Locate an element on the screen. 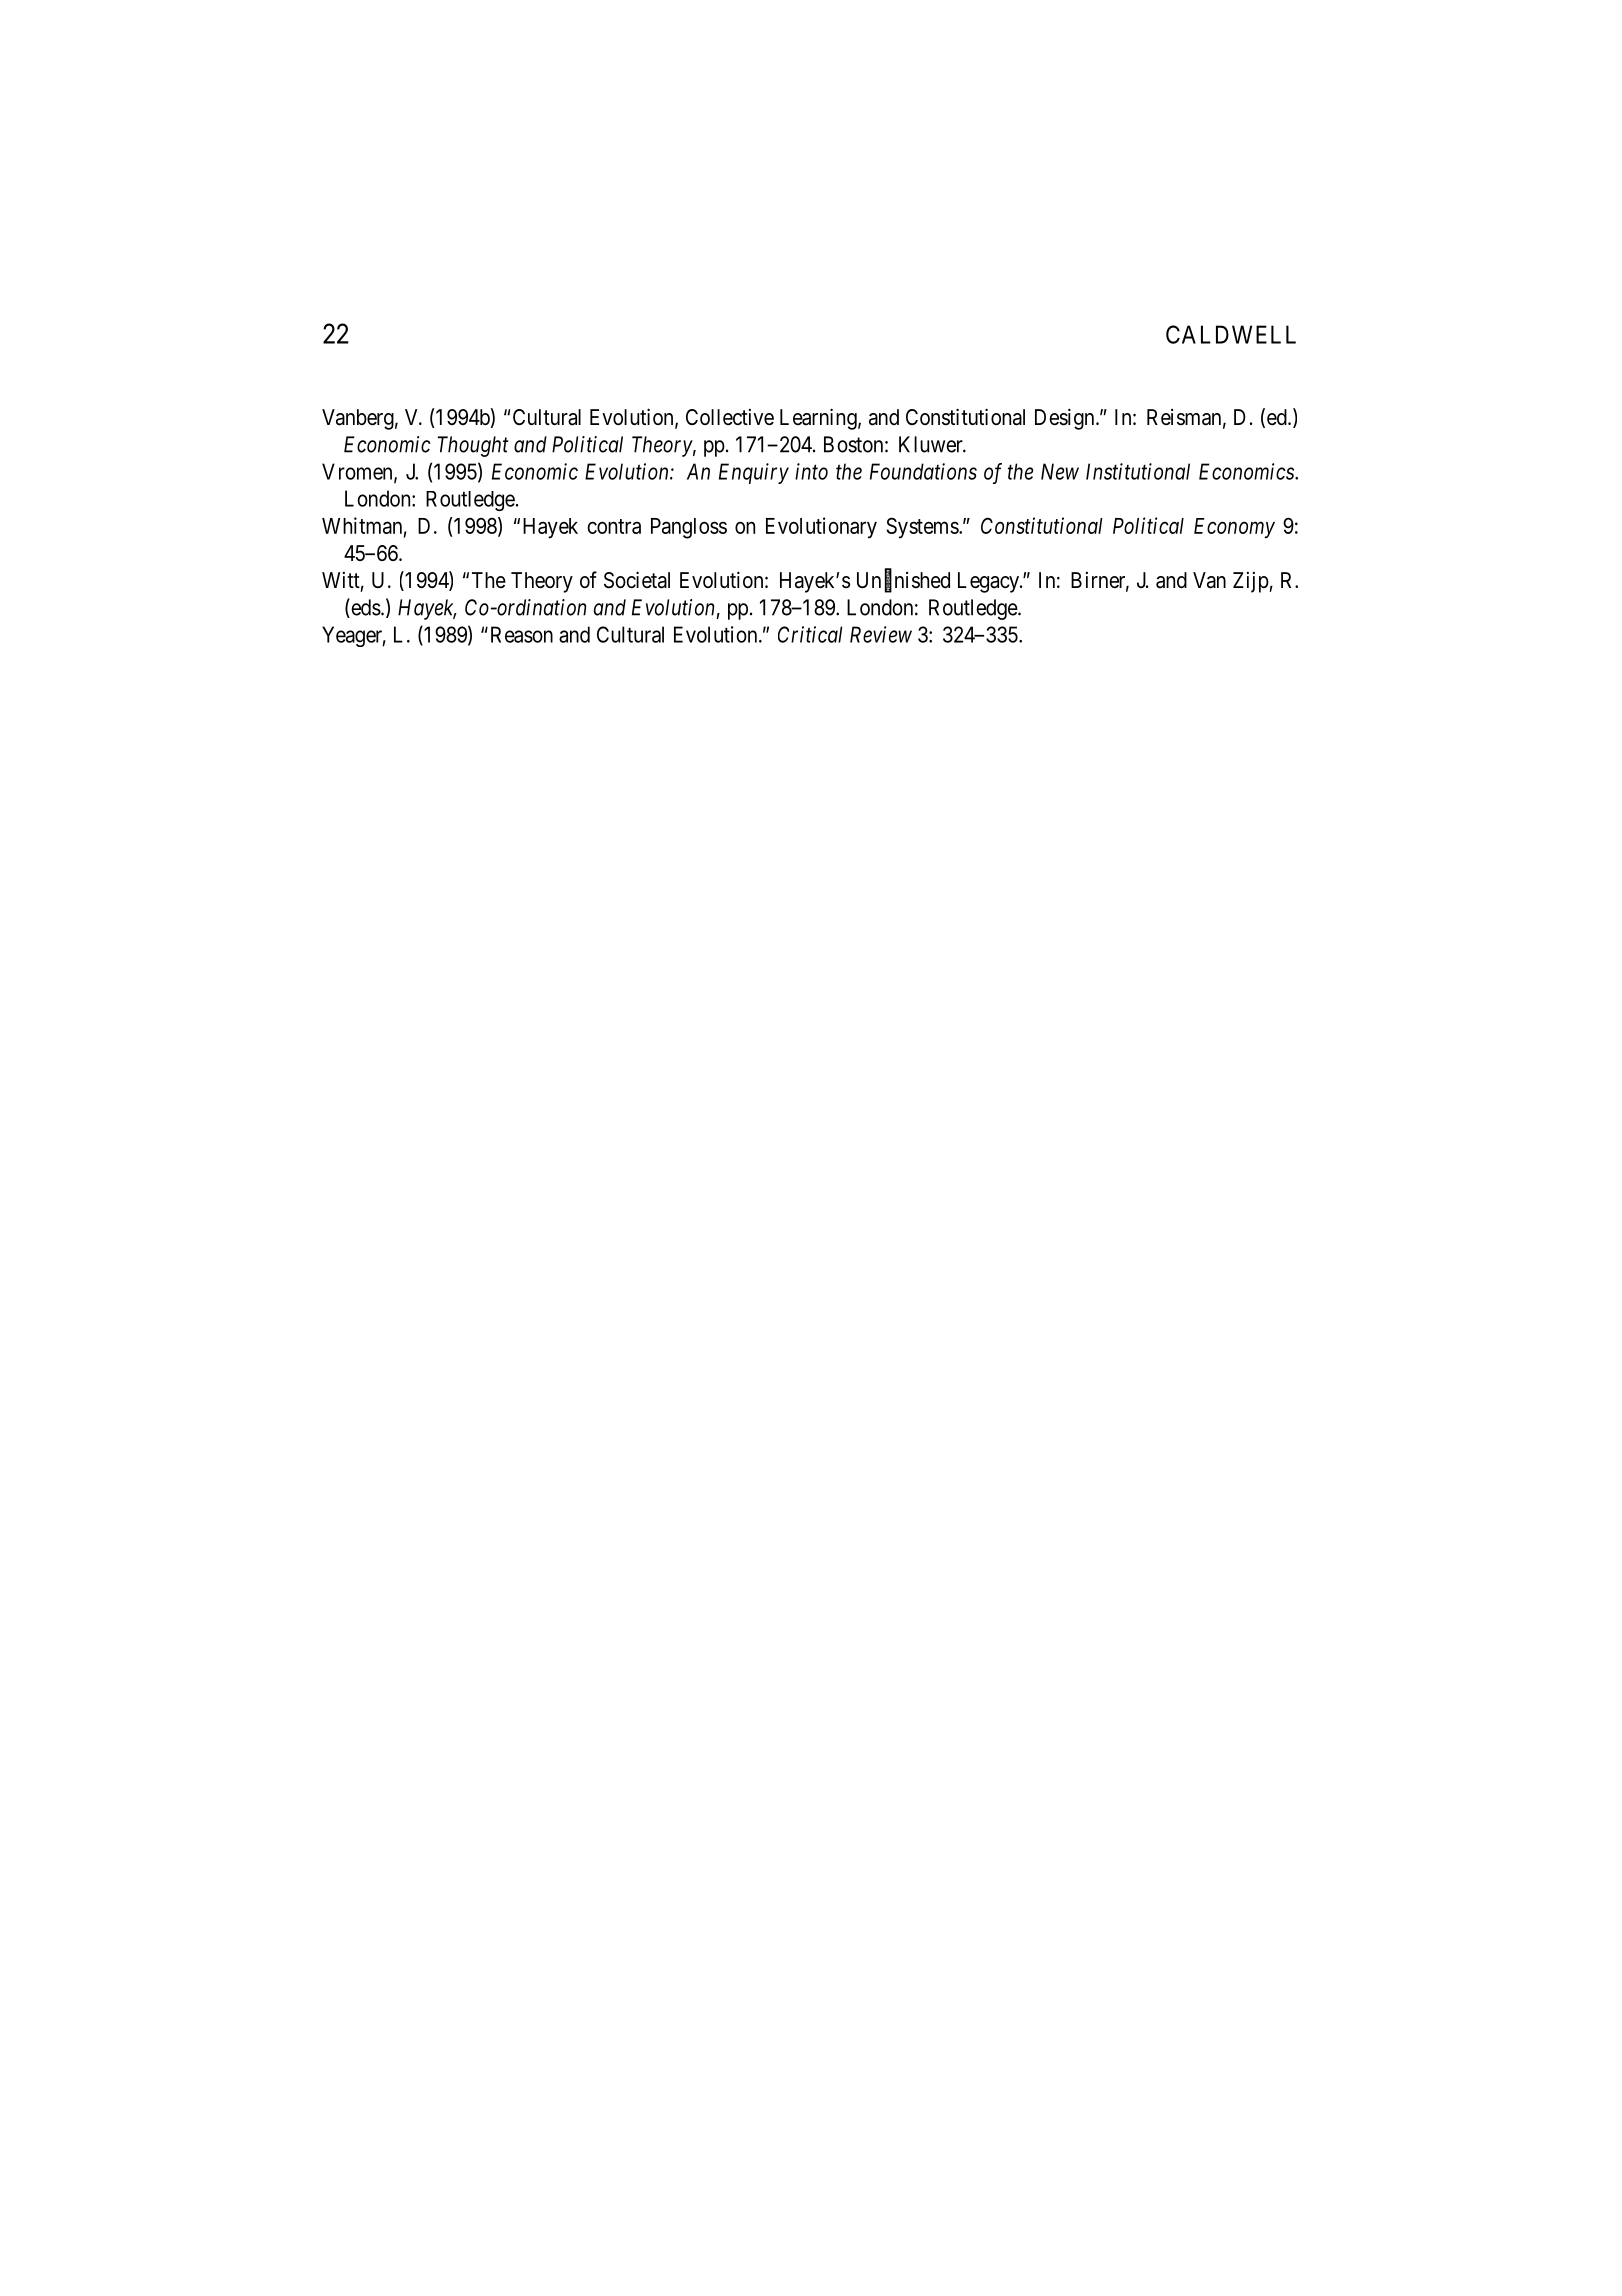  into is located at coordinates (811, 471).
